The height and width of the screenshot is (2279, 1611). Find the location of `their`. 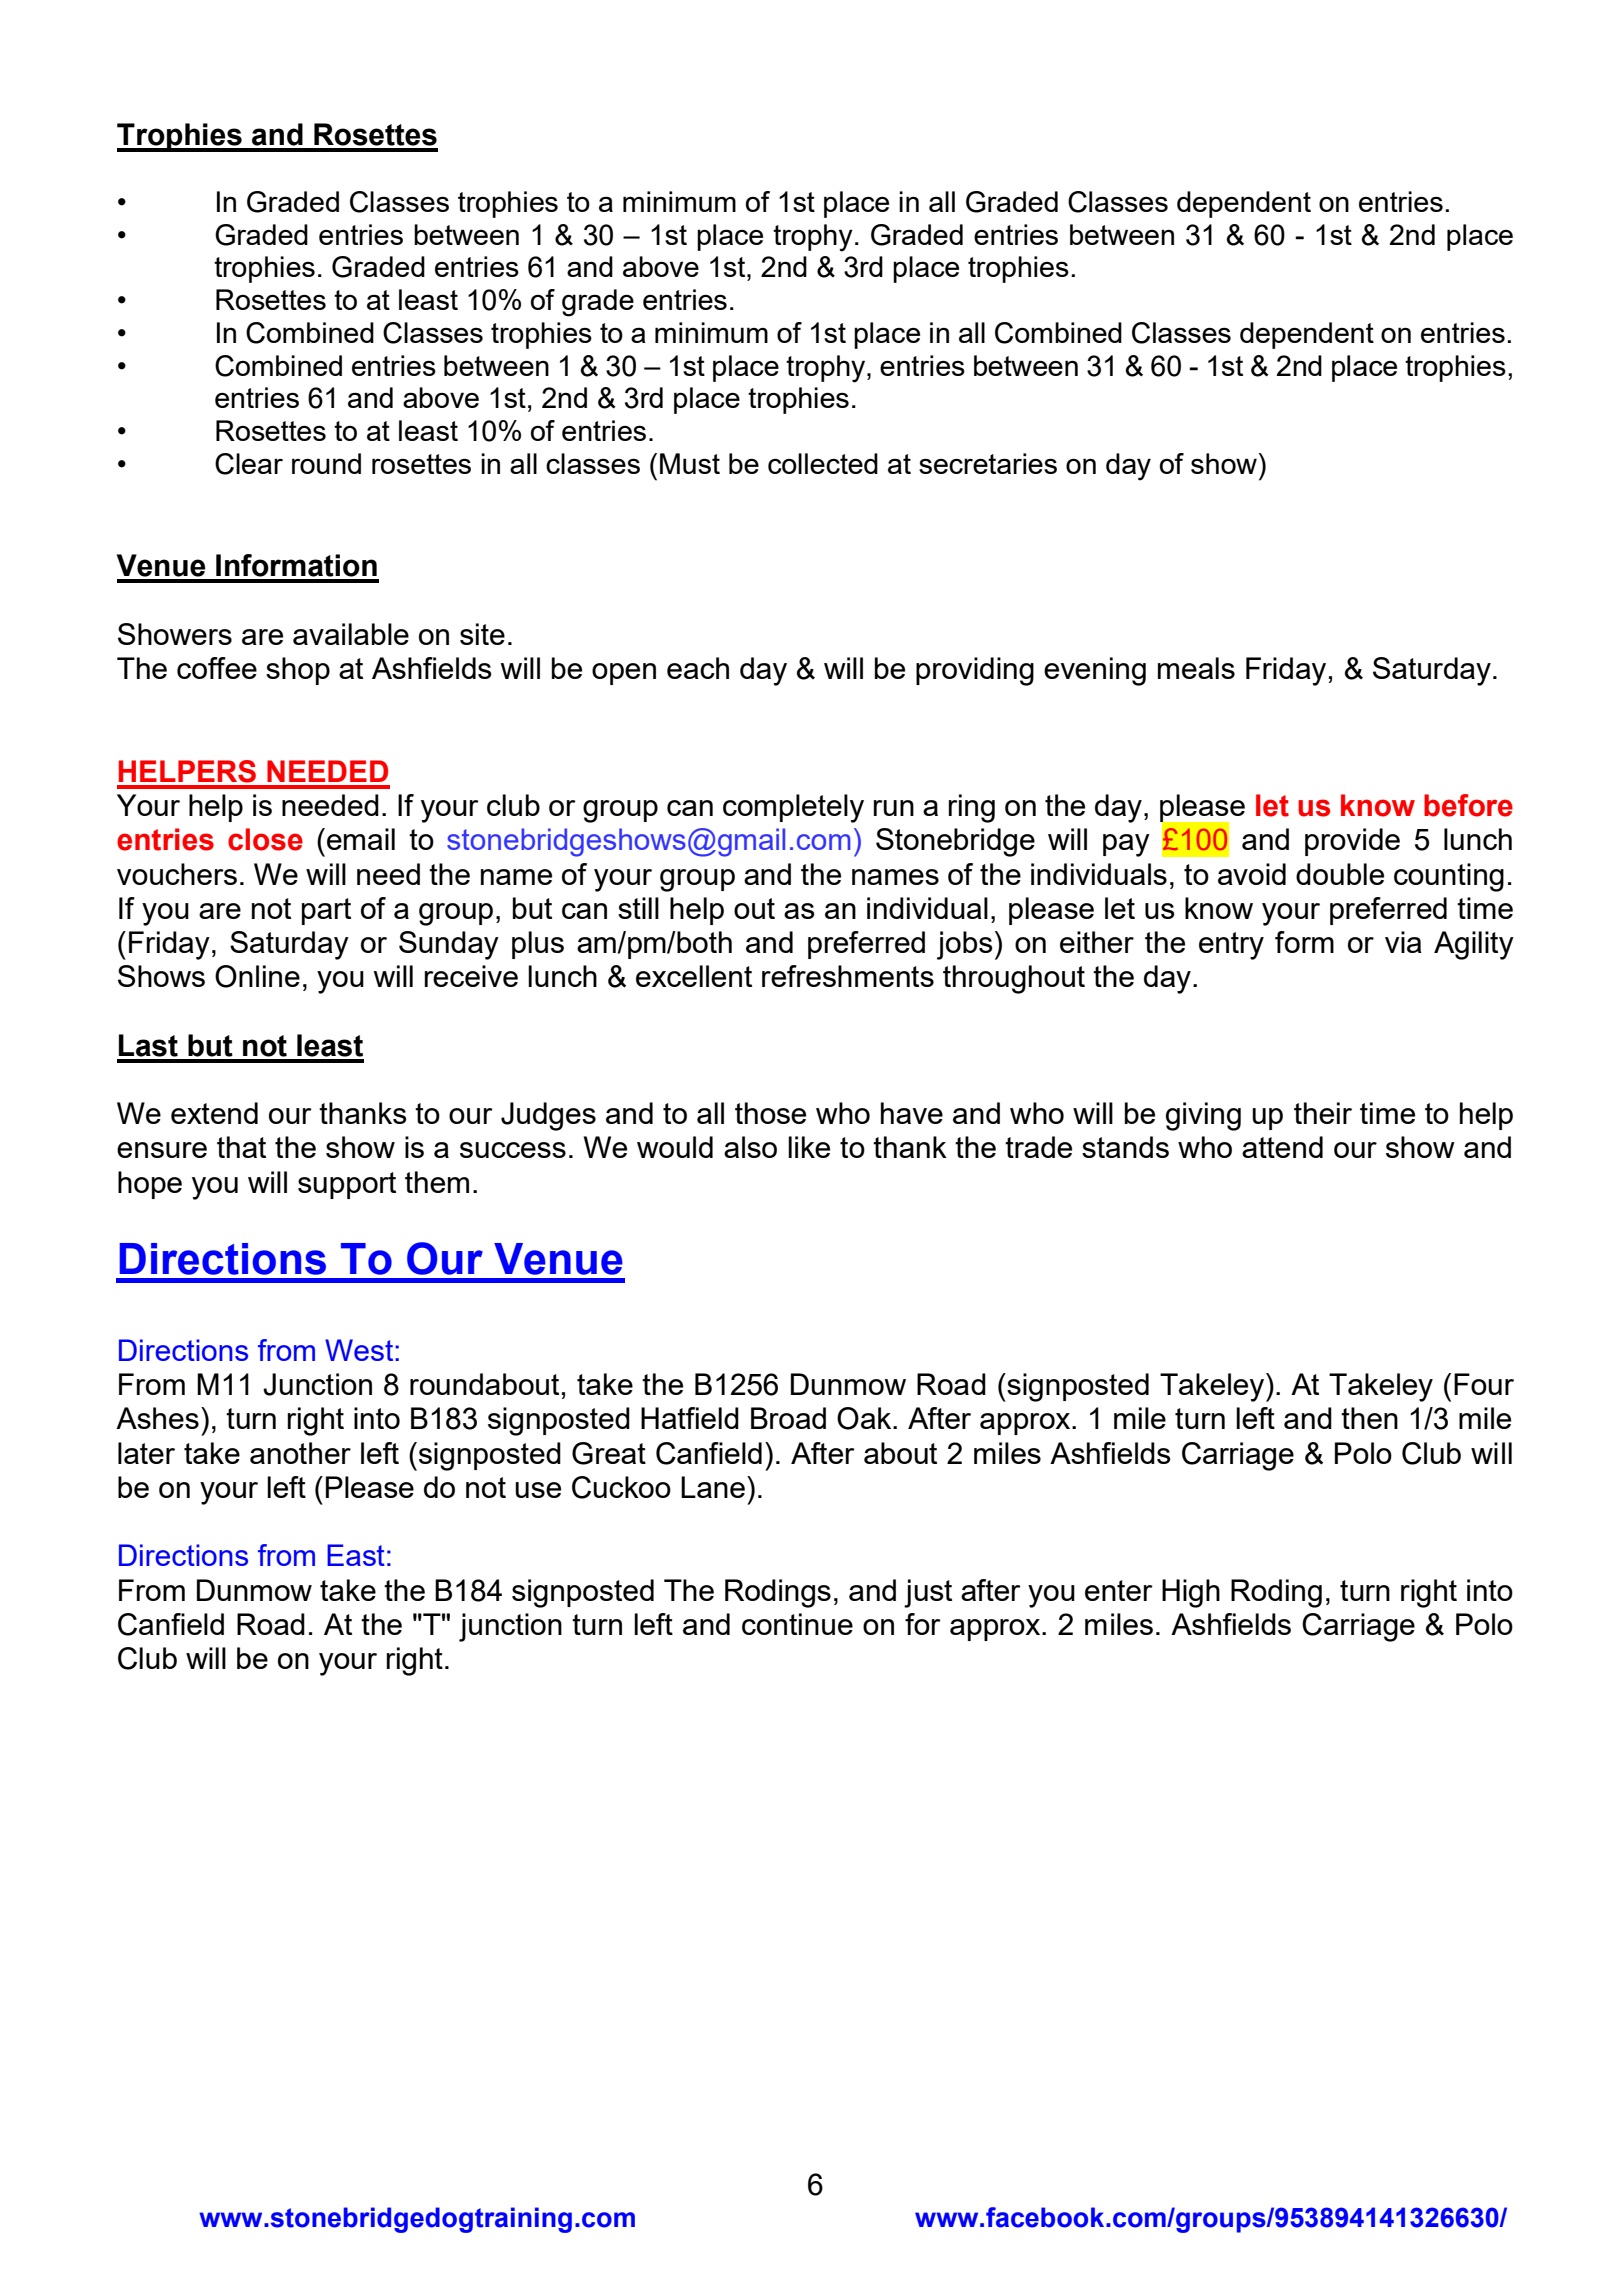

their is located at coordinates (1323, 1113).
